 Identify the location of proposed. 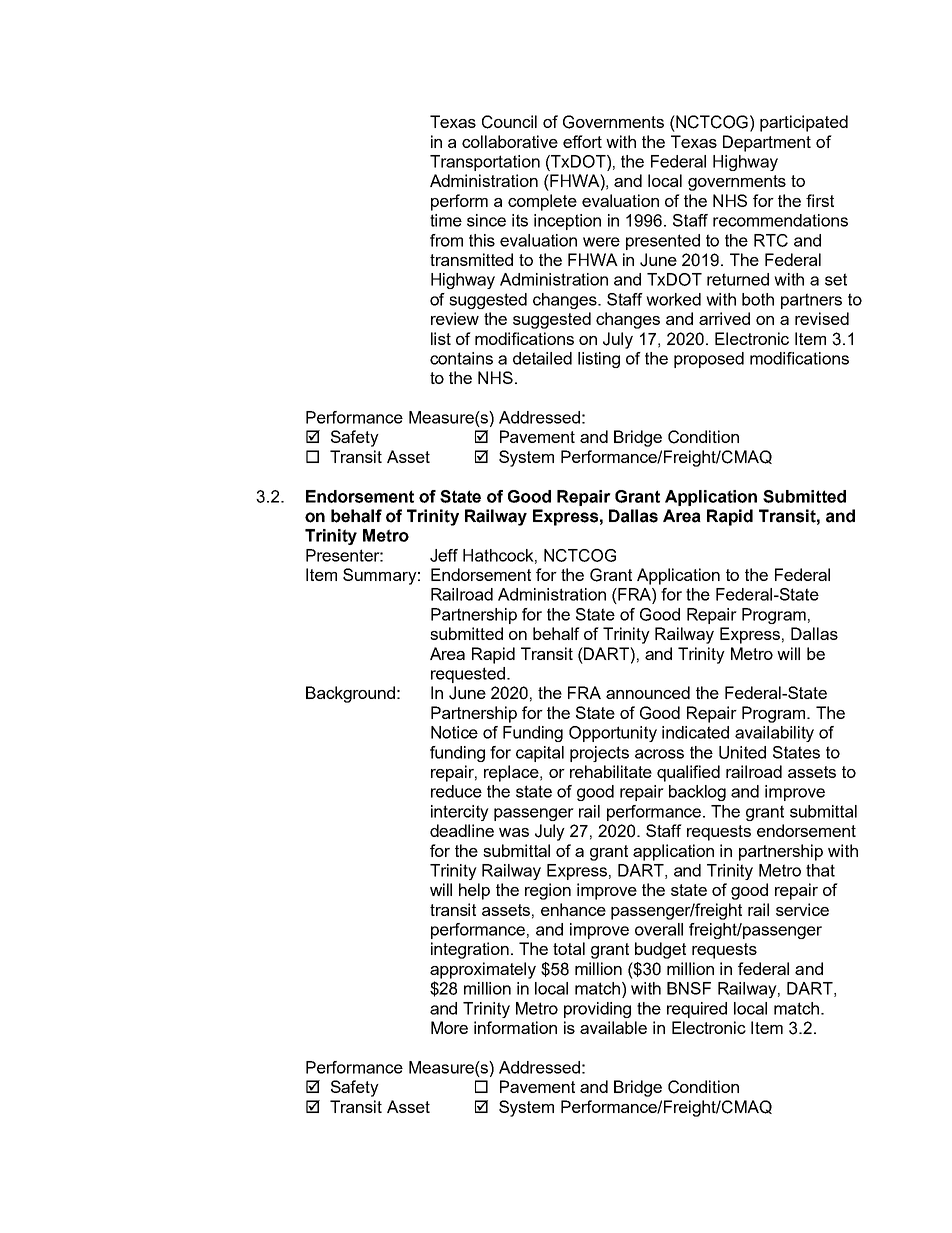
(709, 360).
